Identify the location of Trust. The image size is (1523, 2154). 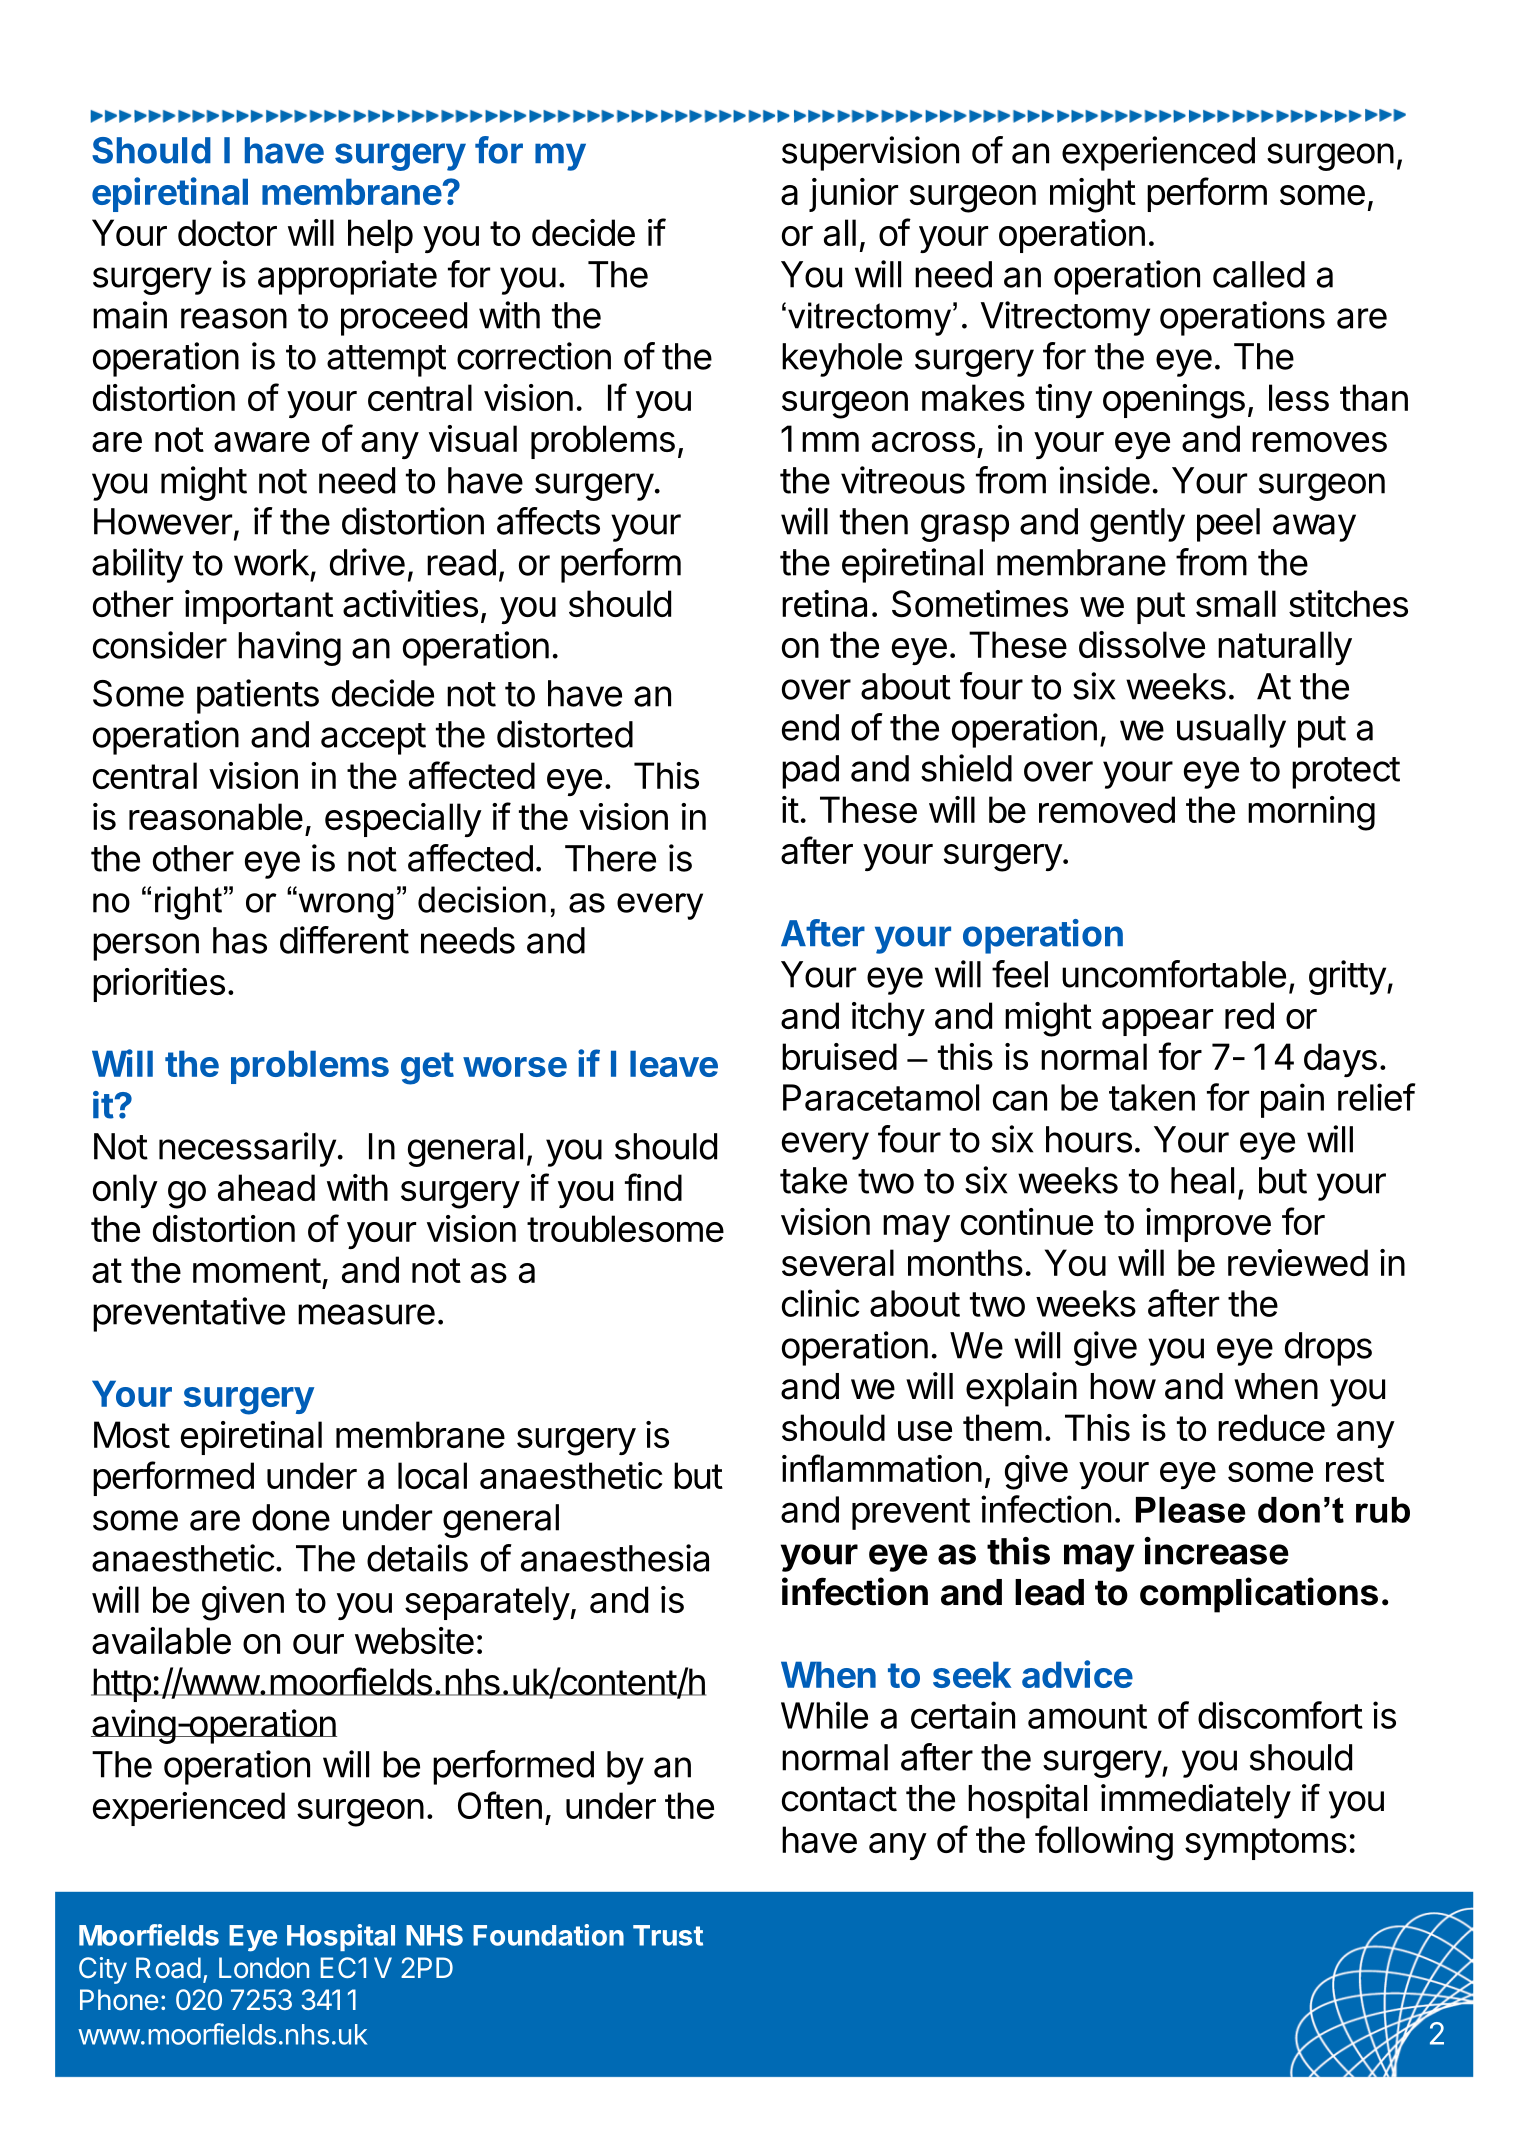
(668, 1935).
